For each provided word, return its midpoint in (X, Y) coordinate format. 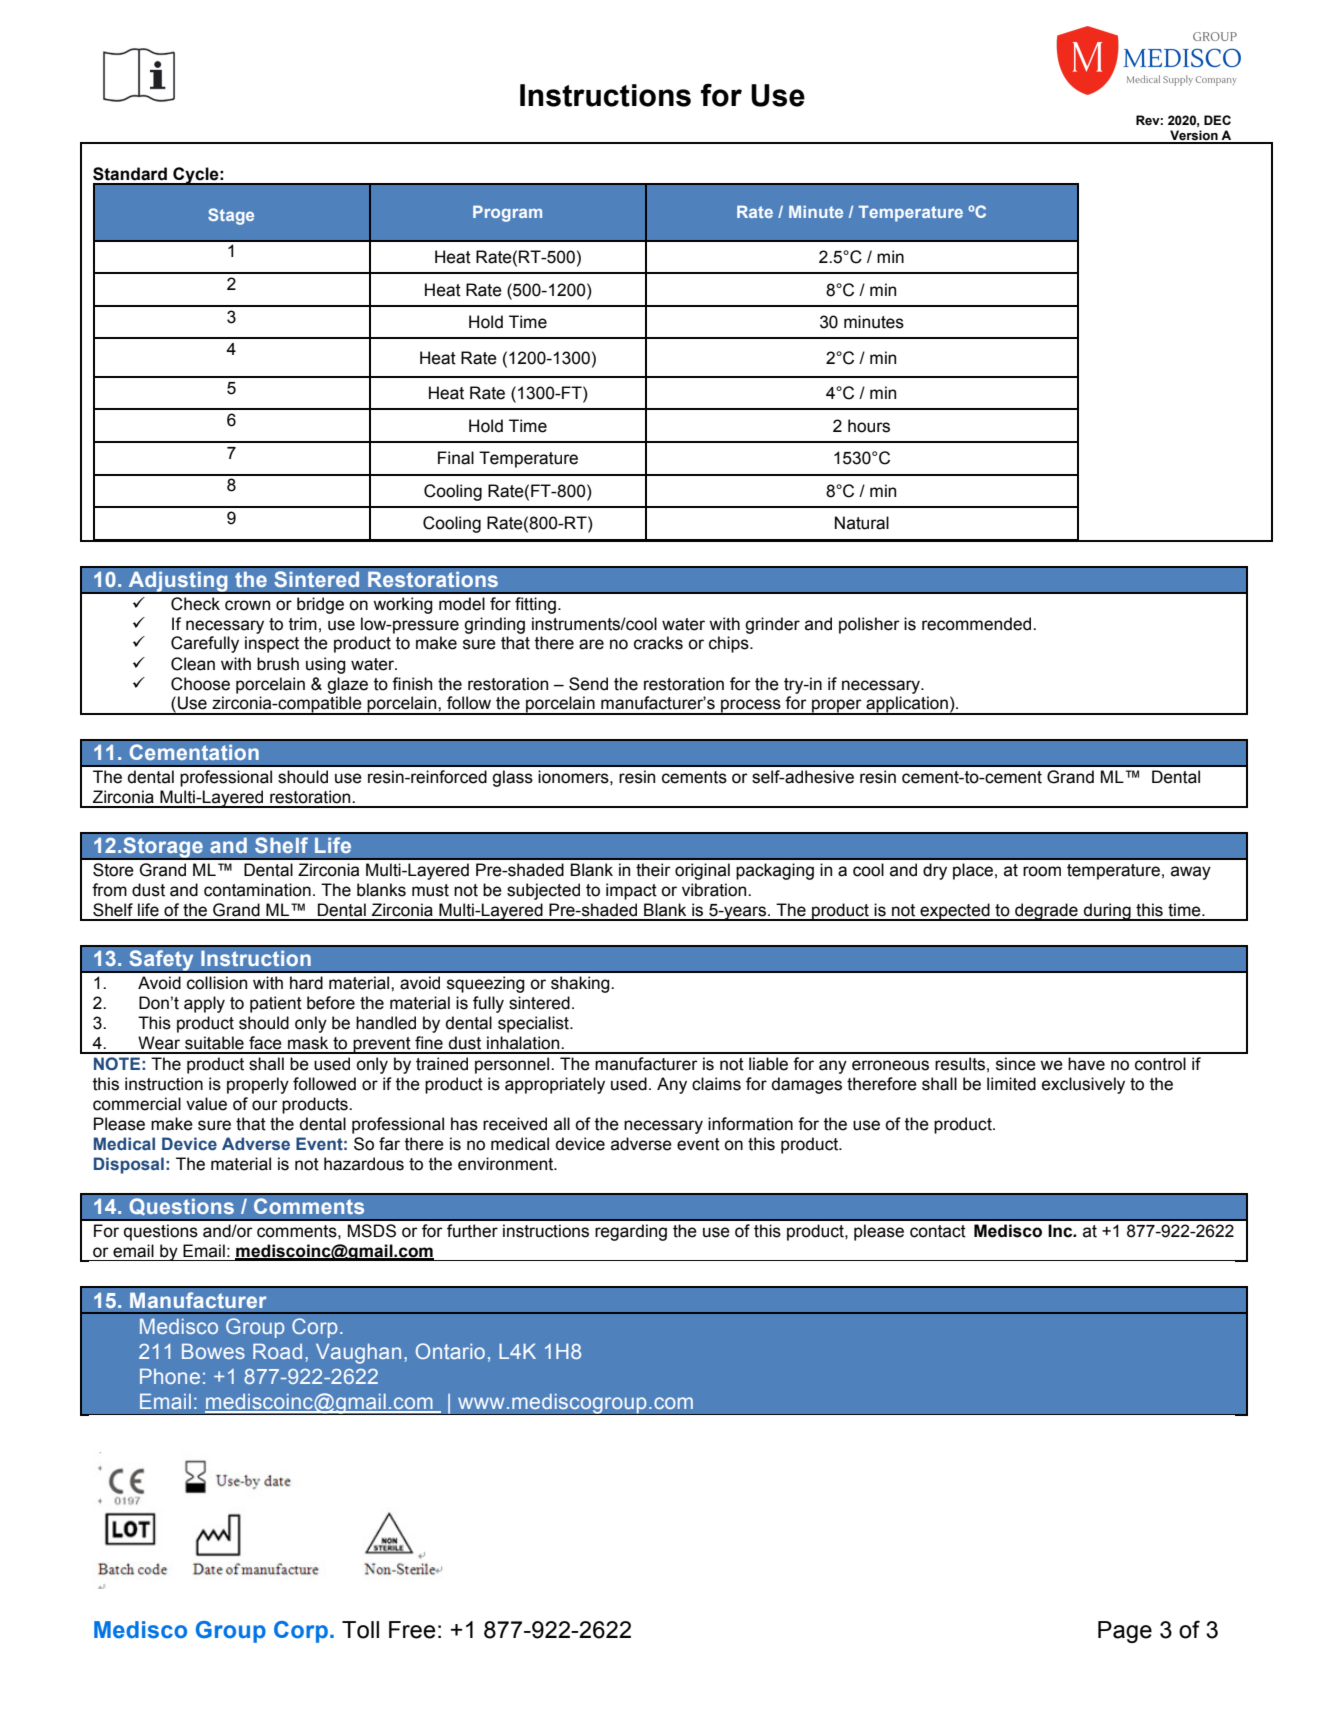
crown (247, 605)
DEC (1217, 120)
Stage (231, 216)
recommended (978, 624)
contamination (257, 890)
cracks (658, 643)
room (1042, 871)
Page (1125, 1632)
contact (938, 1231)
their (653, 870)
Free (412, 1630)
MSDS (372, 1231)
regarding (631, 1232)
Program (507, 214)
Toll (360, 1630)
